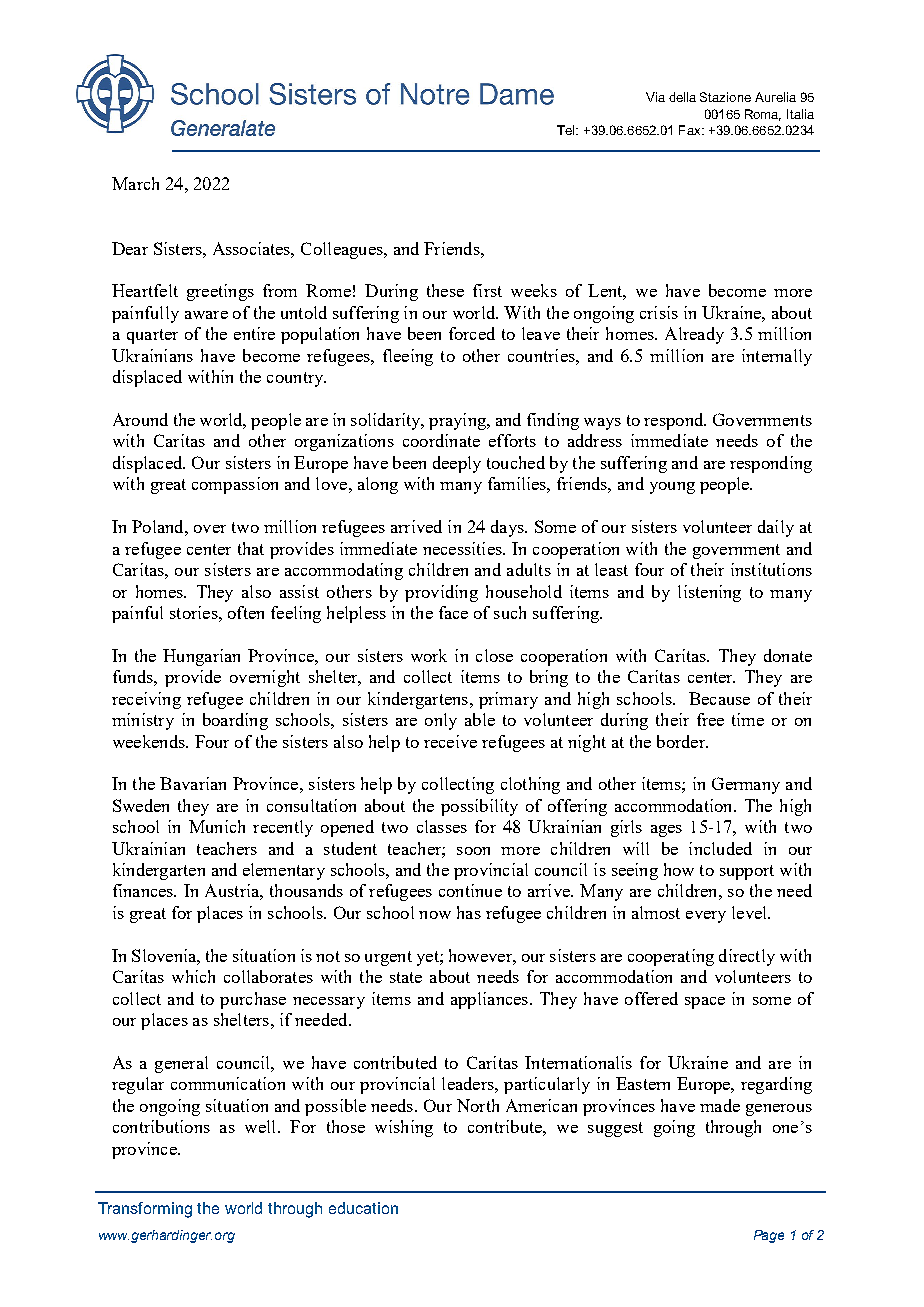 This screenshot has height=1307, width=924. I want to click on Because, so click(719, 698).
